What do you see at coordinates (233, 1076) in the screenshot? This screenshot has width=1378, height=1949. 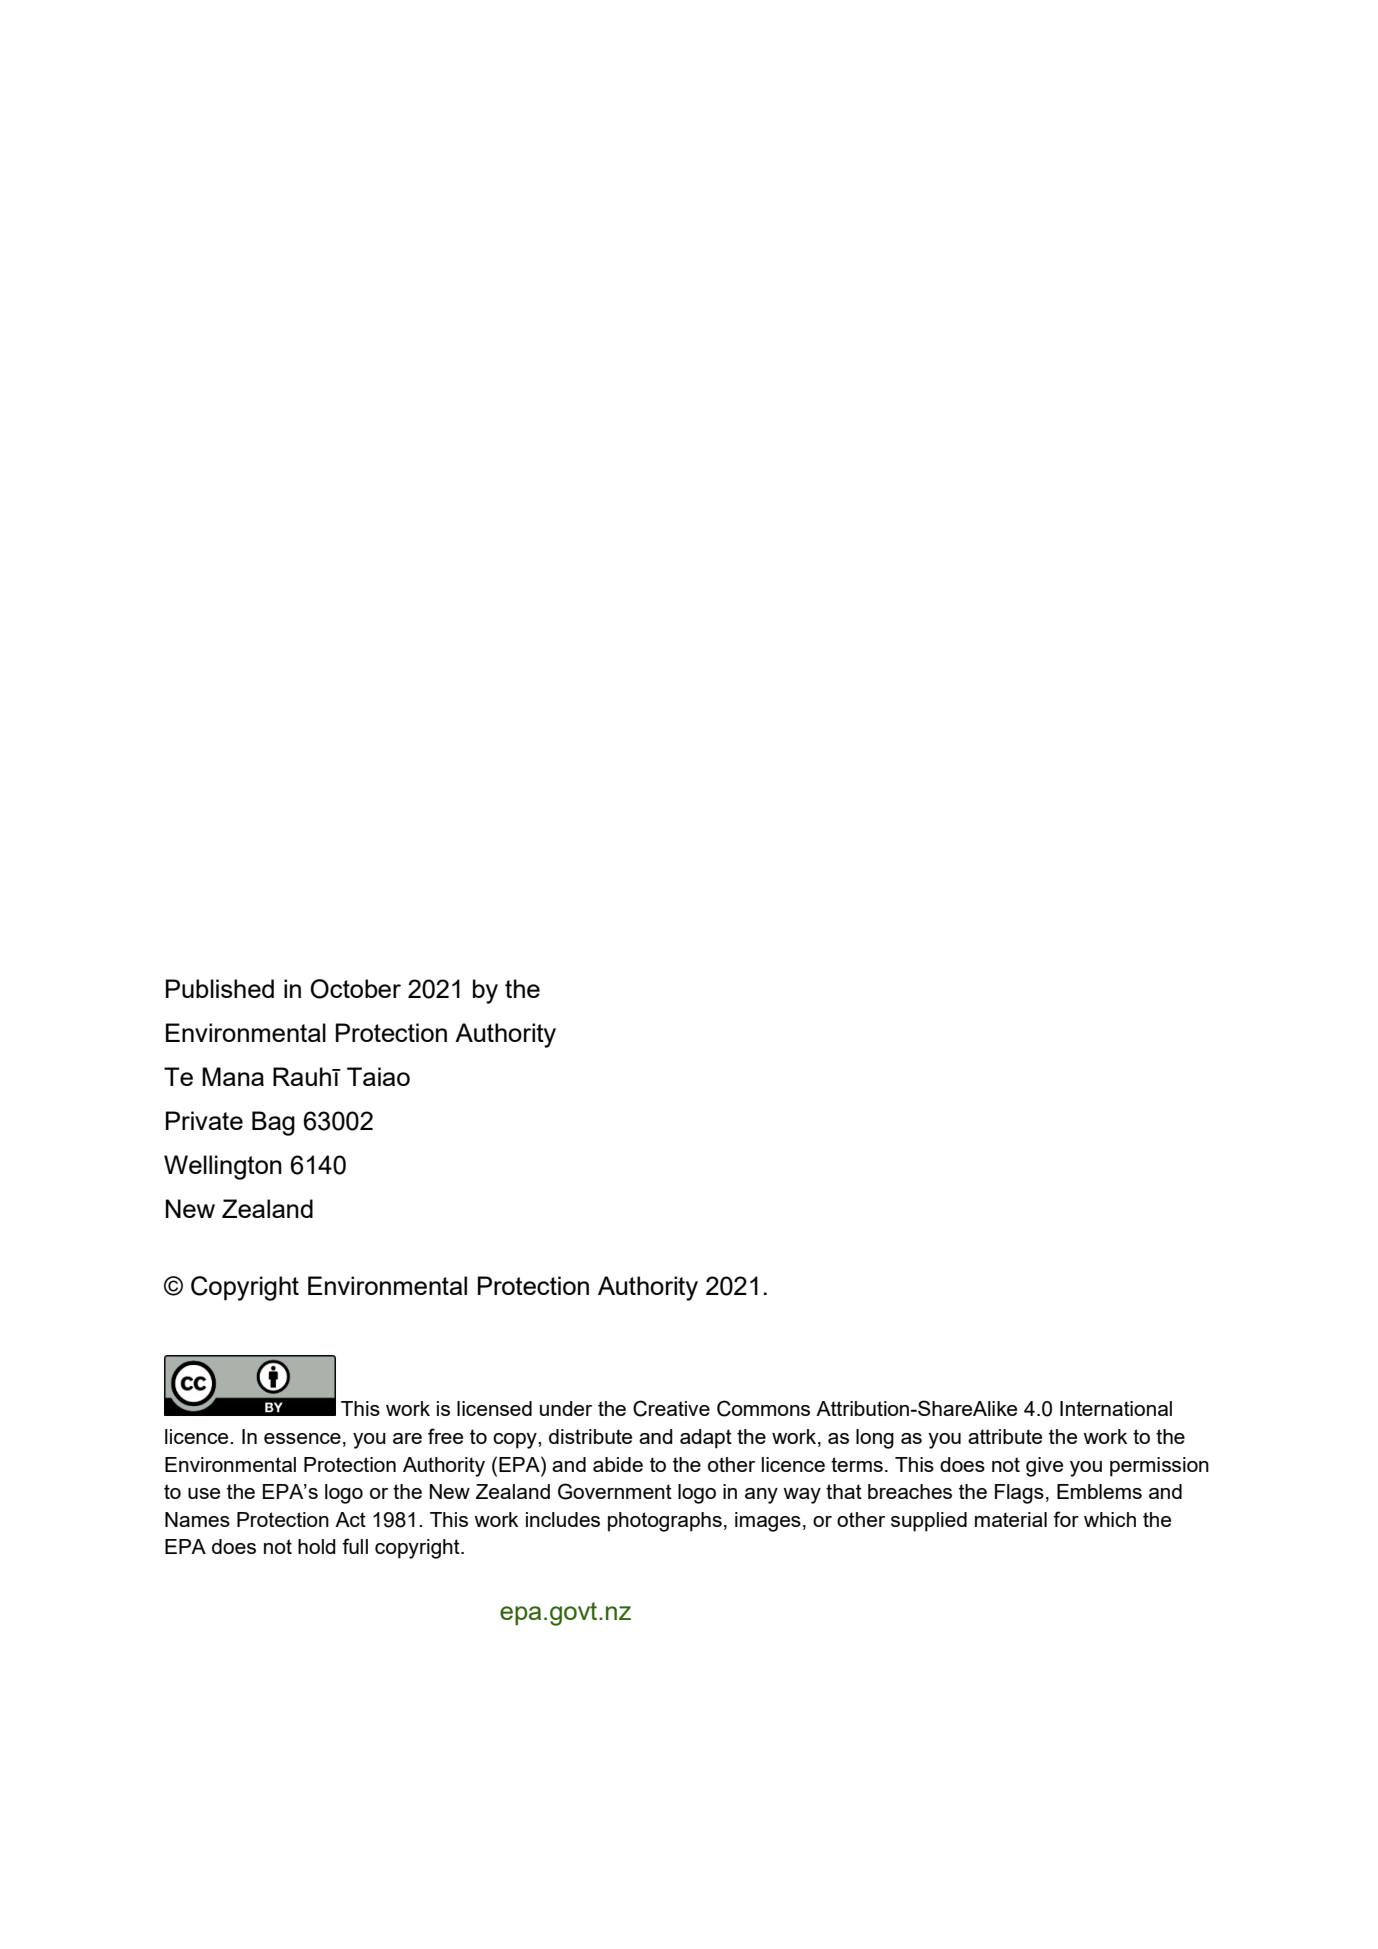 I see `Mana` at bounding box center [233, 1076].
